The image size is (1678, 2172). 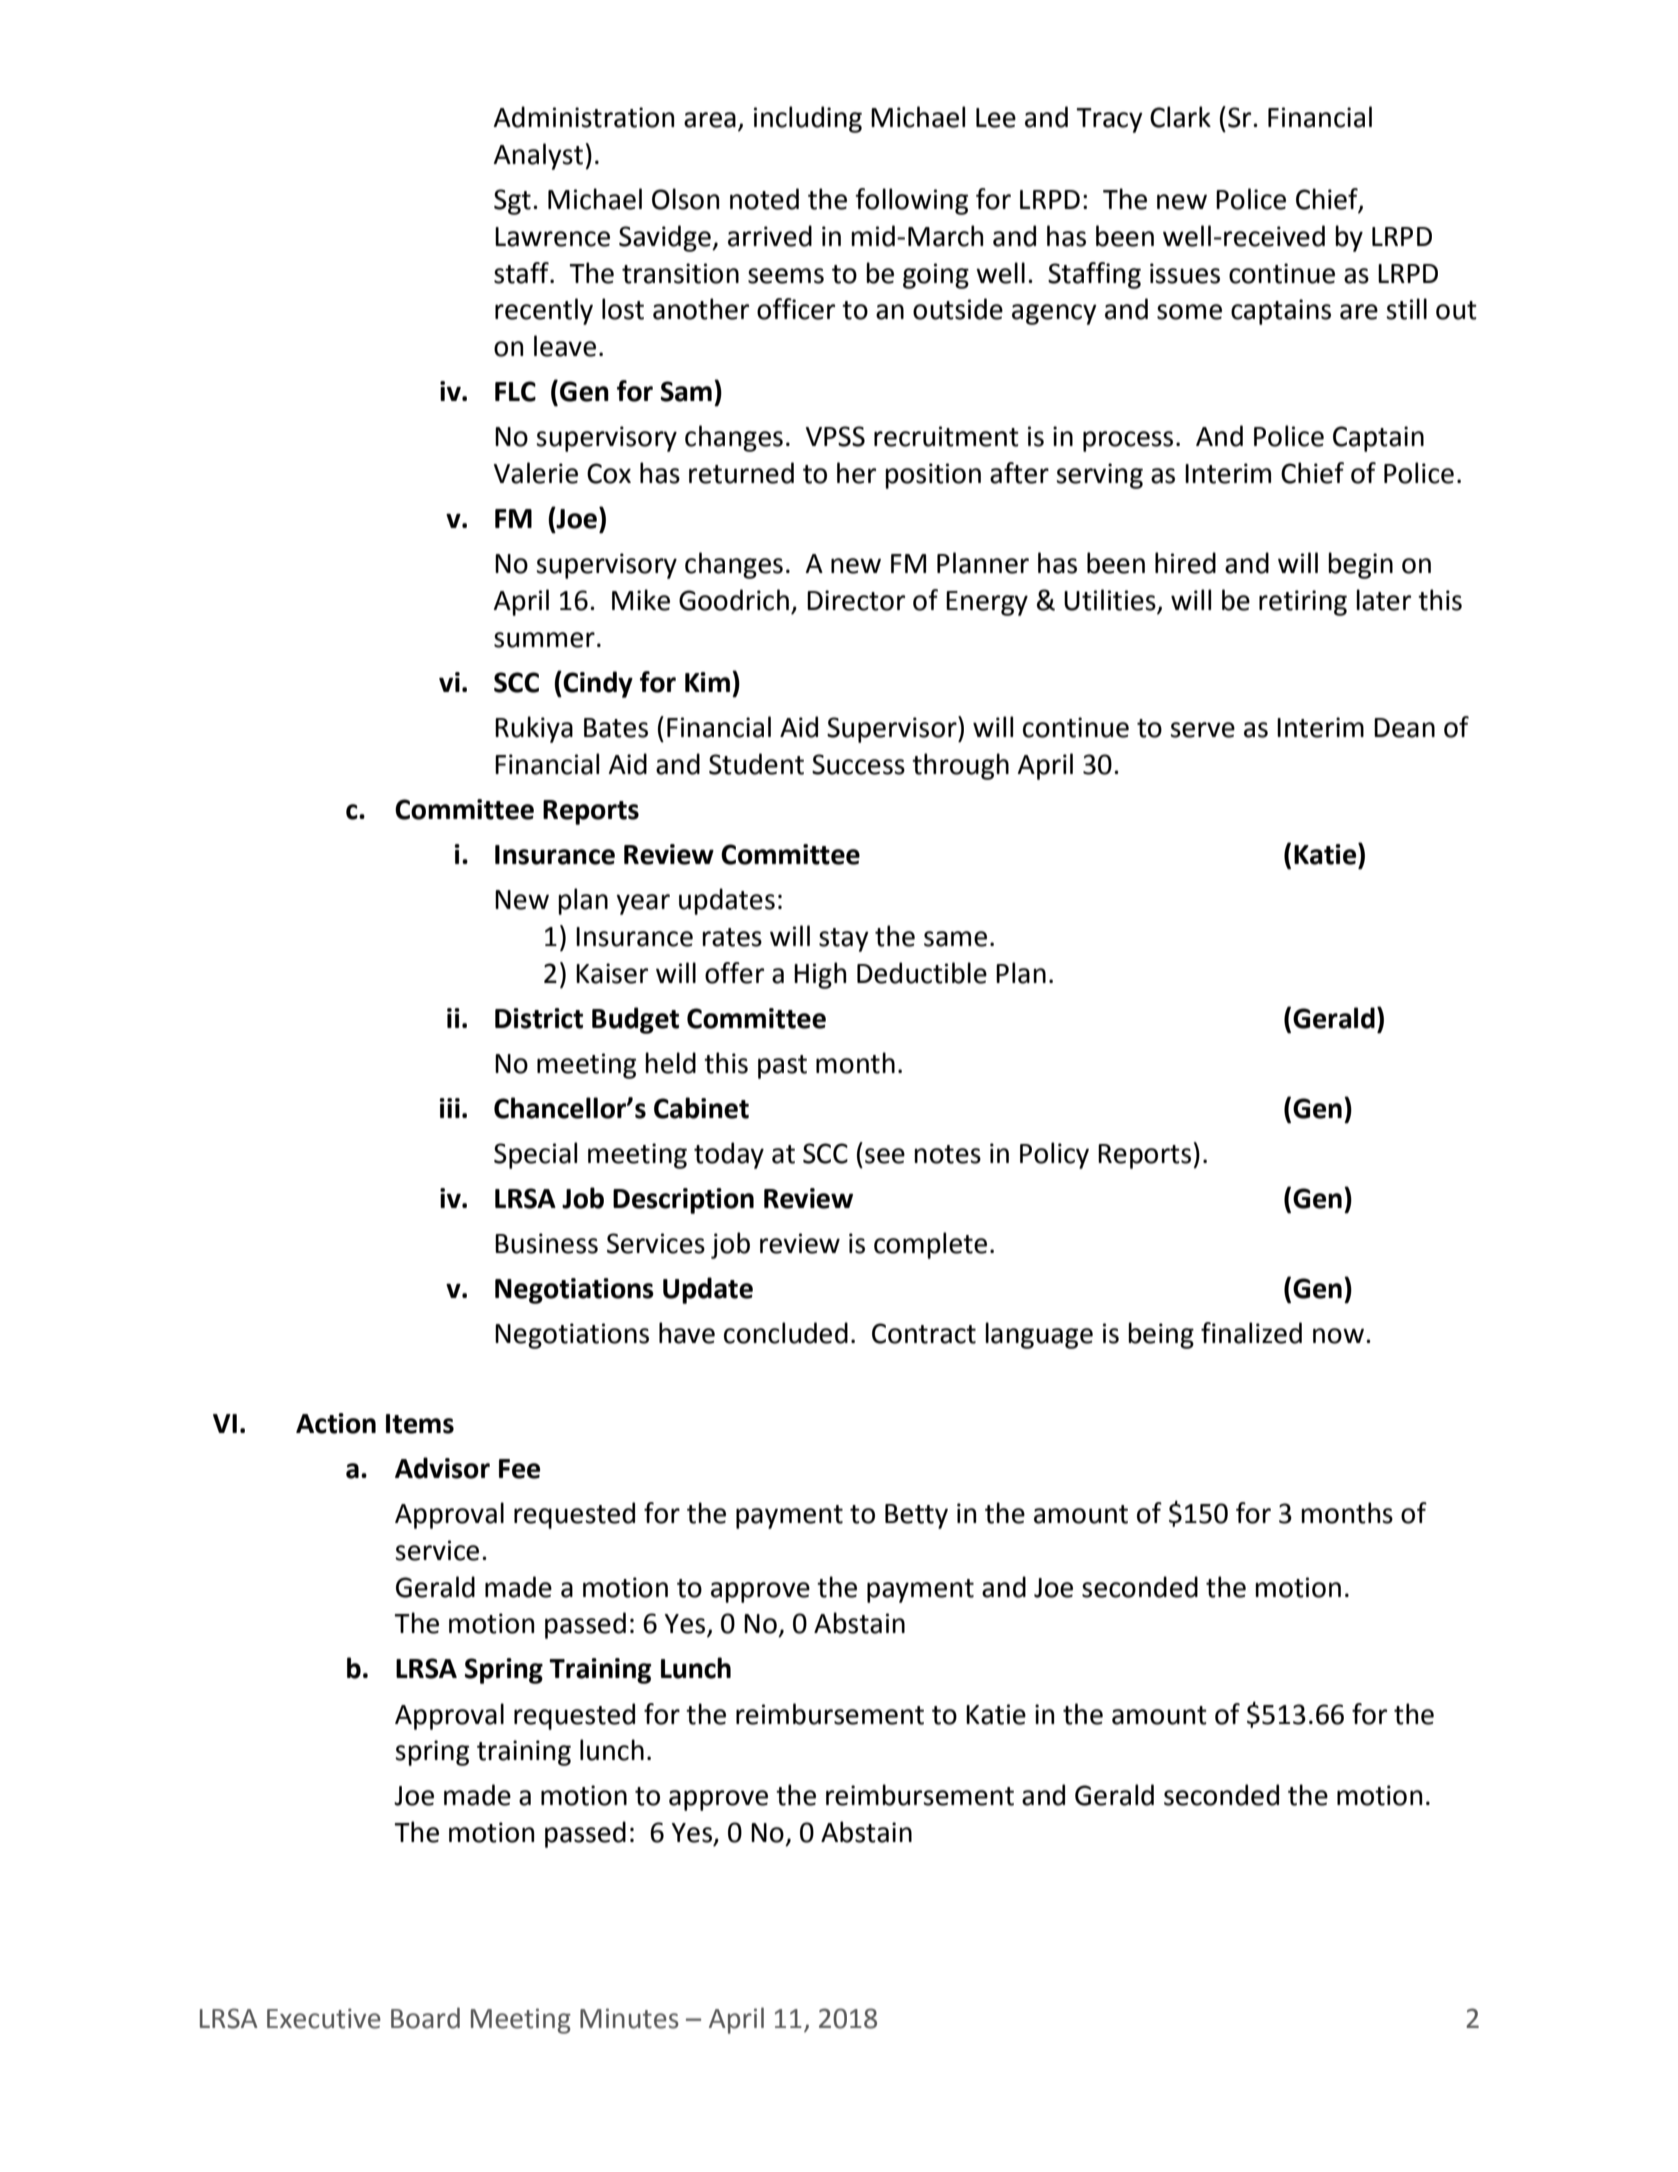 What do you see at coordinates (1303, 603) in the screenshot?
I see `retiring` at bounding box center [1303, 603].
